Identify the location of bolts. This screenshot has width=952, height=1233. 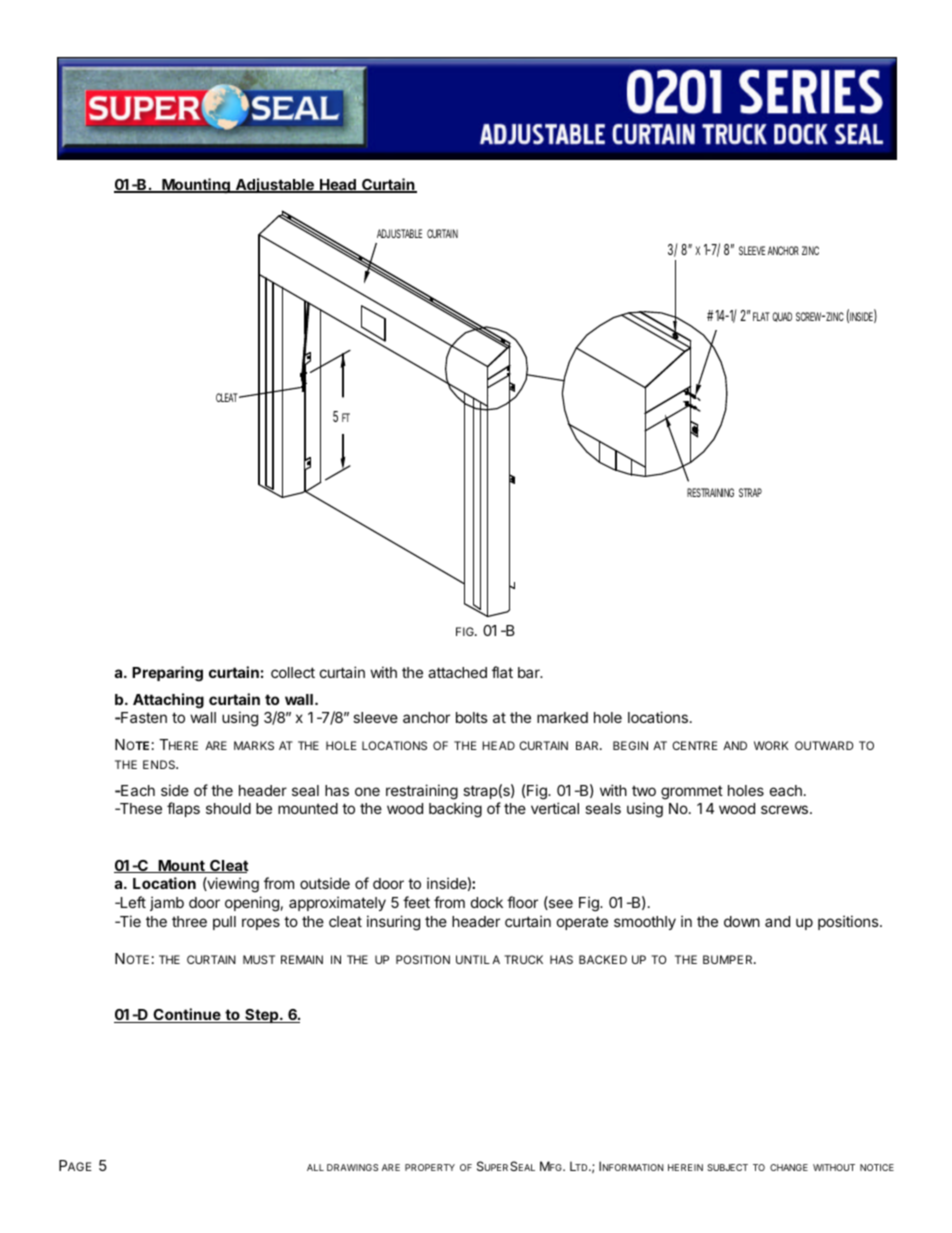
(472, 717).
